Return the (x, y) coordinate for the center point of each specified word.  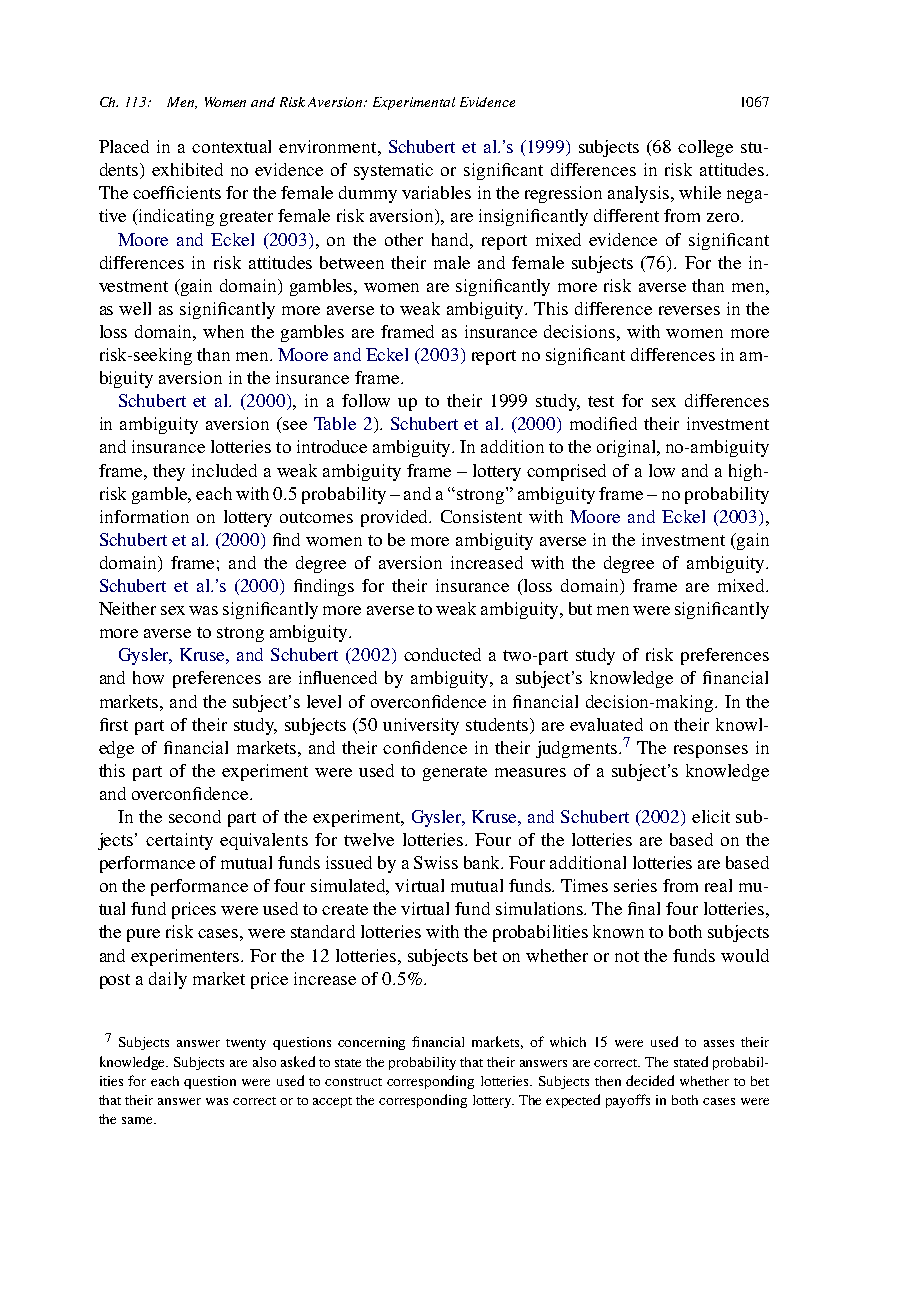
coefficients (177, 192)
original (628, 448)
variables (436, 192)
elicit (711, 816)
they (169, 472)
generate (455, 773)
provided (396, 518)
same (138, 1120)
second (195, 816)
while (700, 192)
